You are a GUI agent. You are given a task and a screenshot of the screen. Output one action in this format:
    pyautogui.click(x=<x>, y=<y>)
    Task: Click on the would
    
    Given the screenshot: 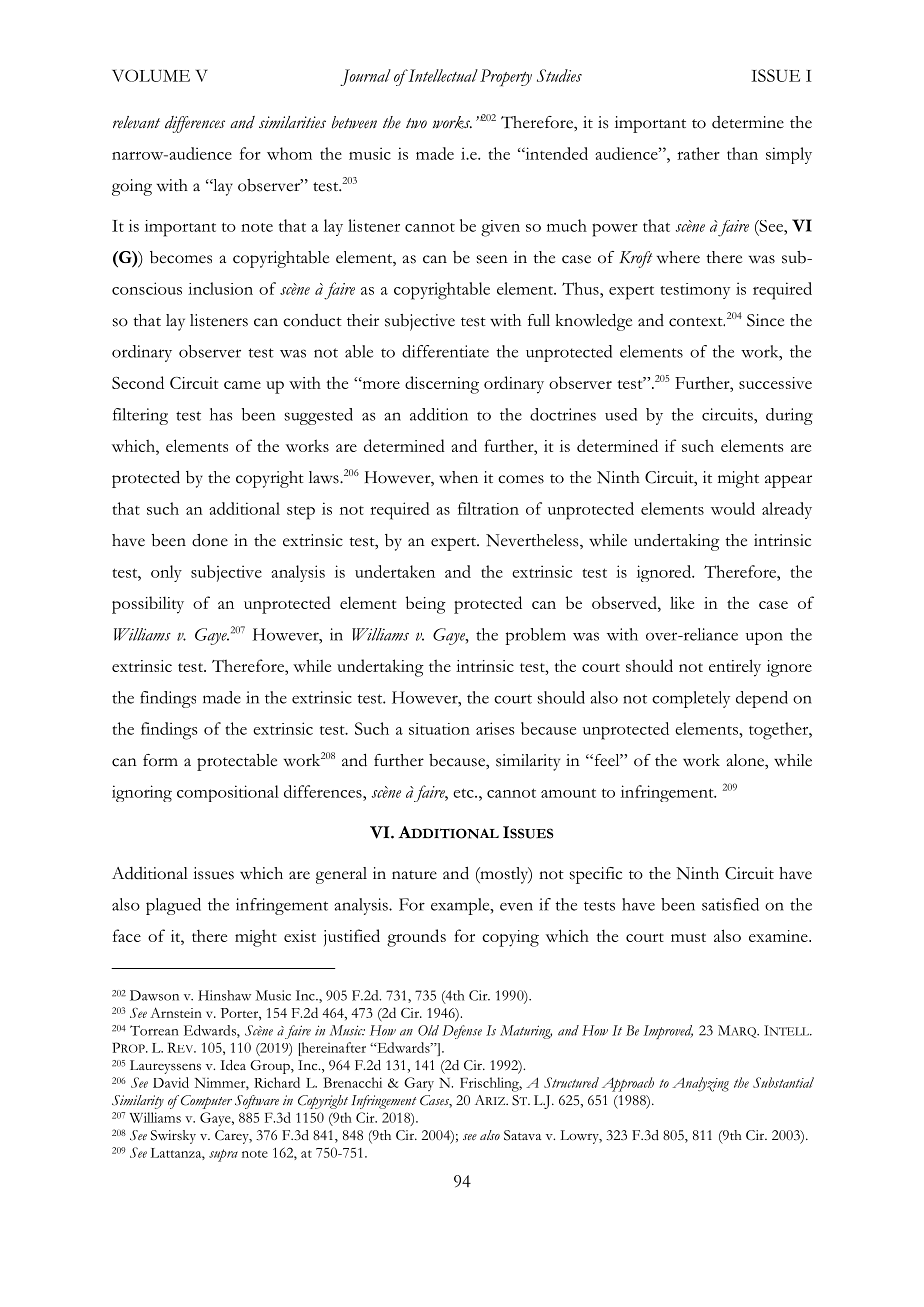 What is the action you would take?
    pyautogui.click(x=733, y=508)
